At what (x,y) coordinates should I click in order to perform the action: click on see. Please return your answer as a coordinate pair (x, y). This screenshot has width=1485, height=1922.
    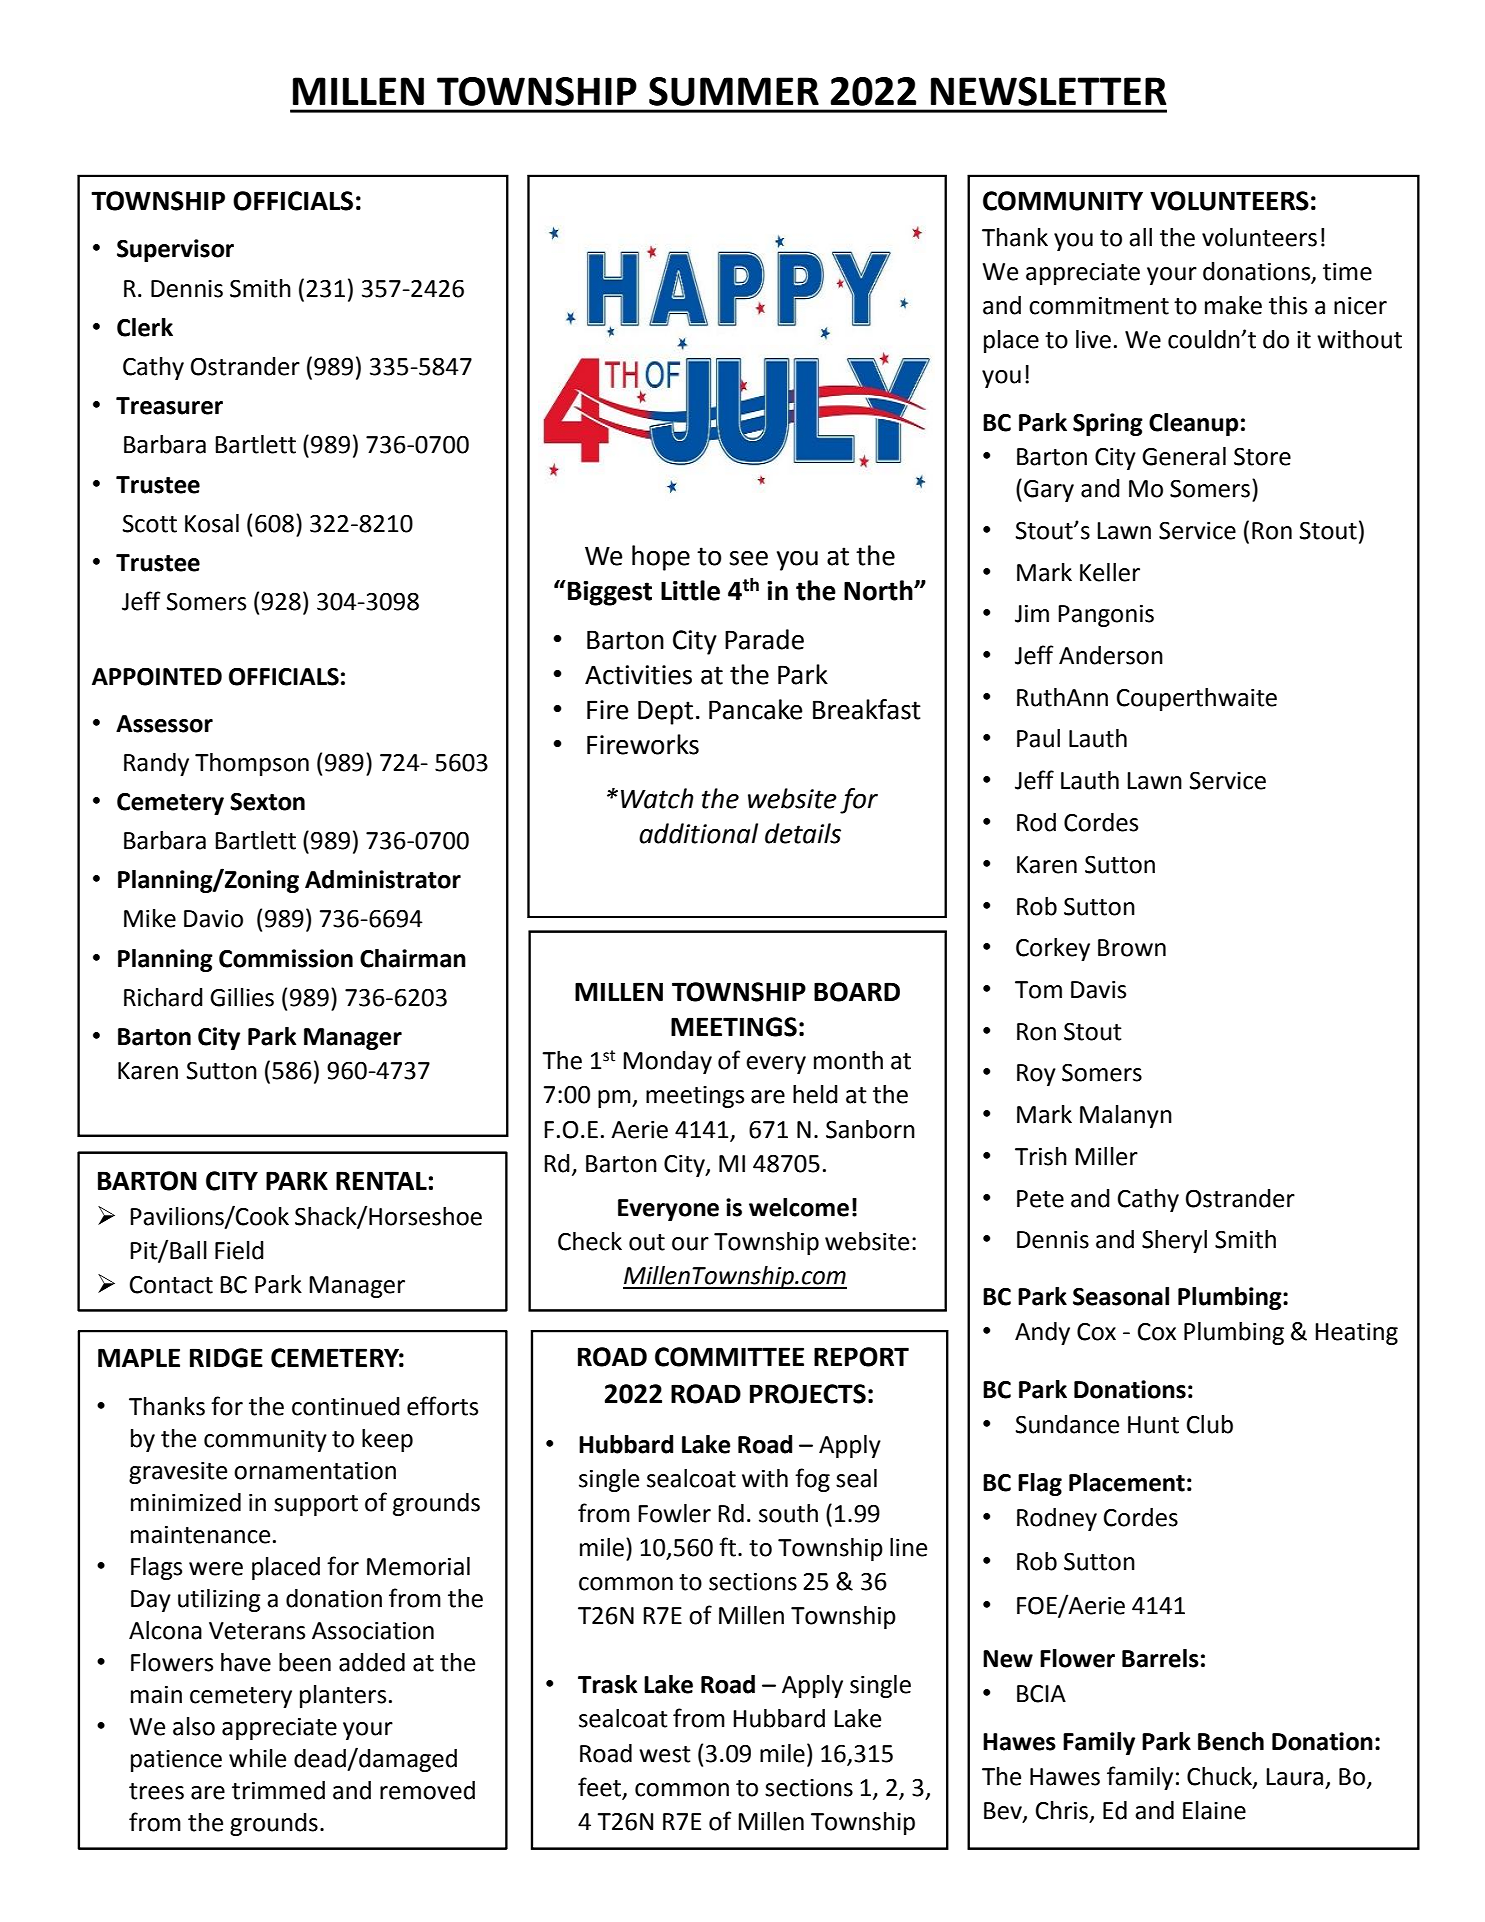
    Looking at the image, I should click on (748, 558).
